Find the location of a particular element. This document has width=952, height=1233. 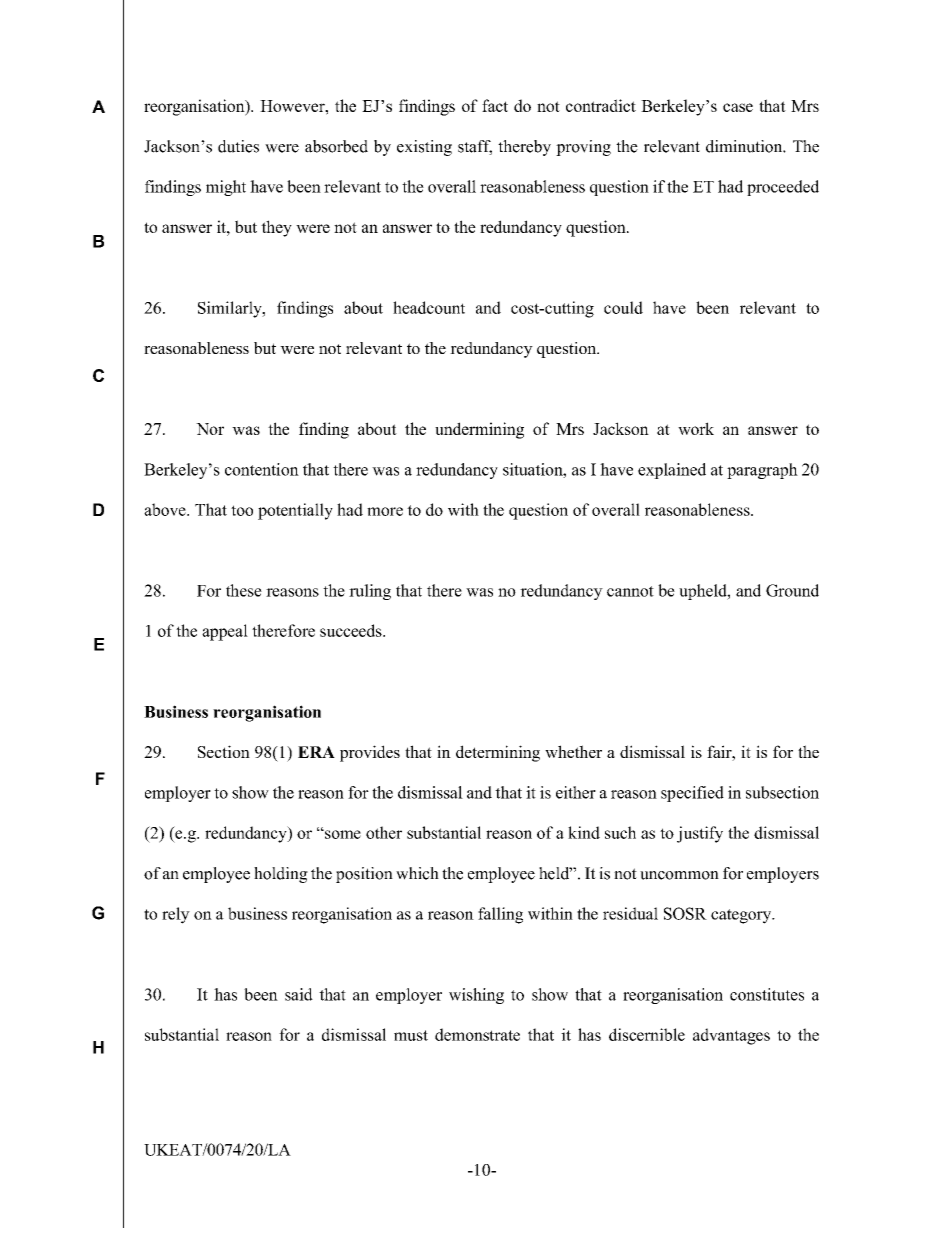

Ground is located at coordinates (792, 590).
